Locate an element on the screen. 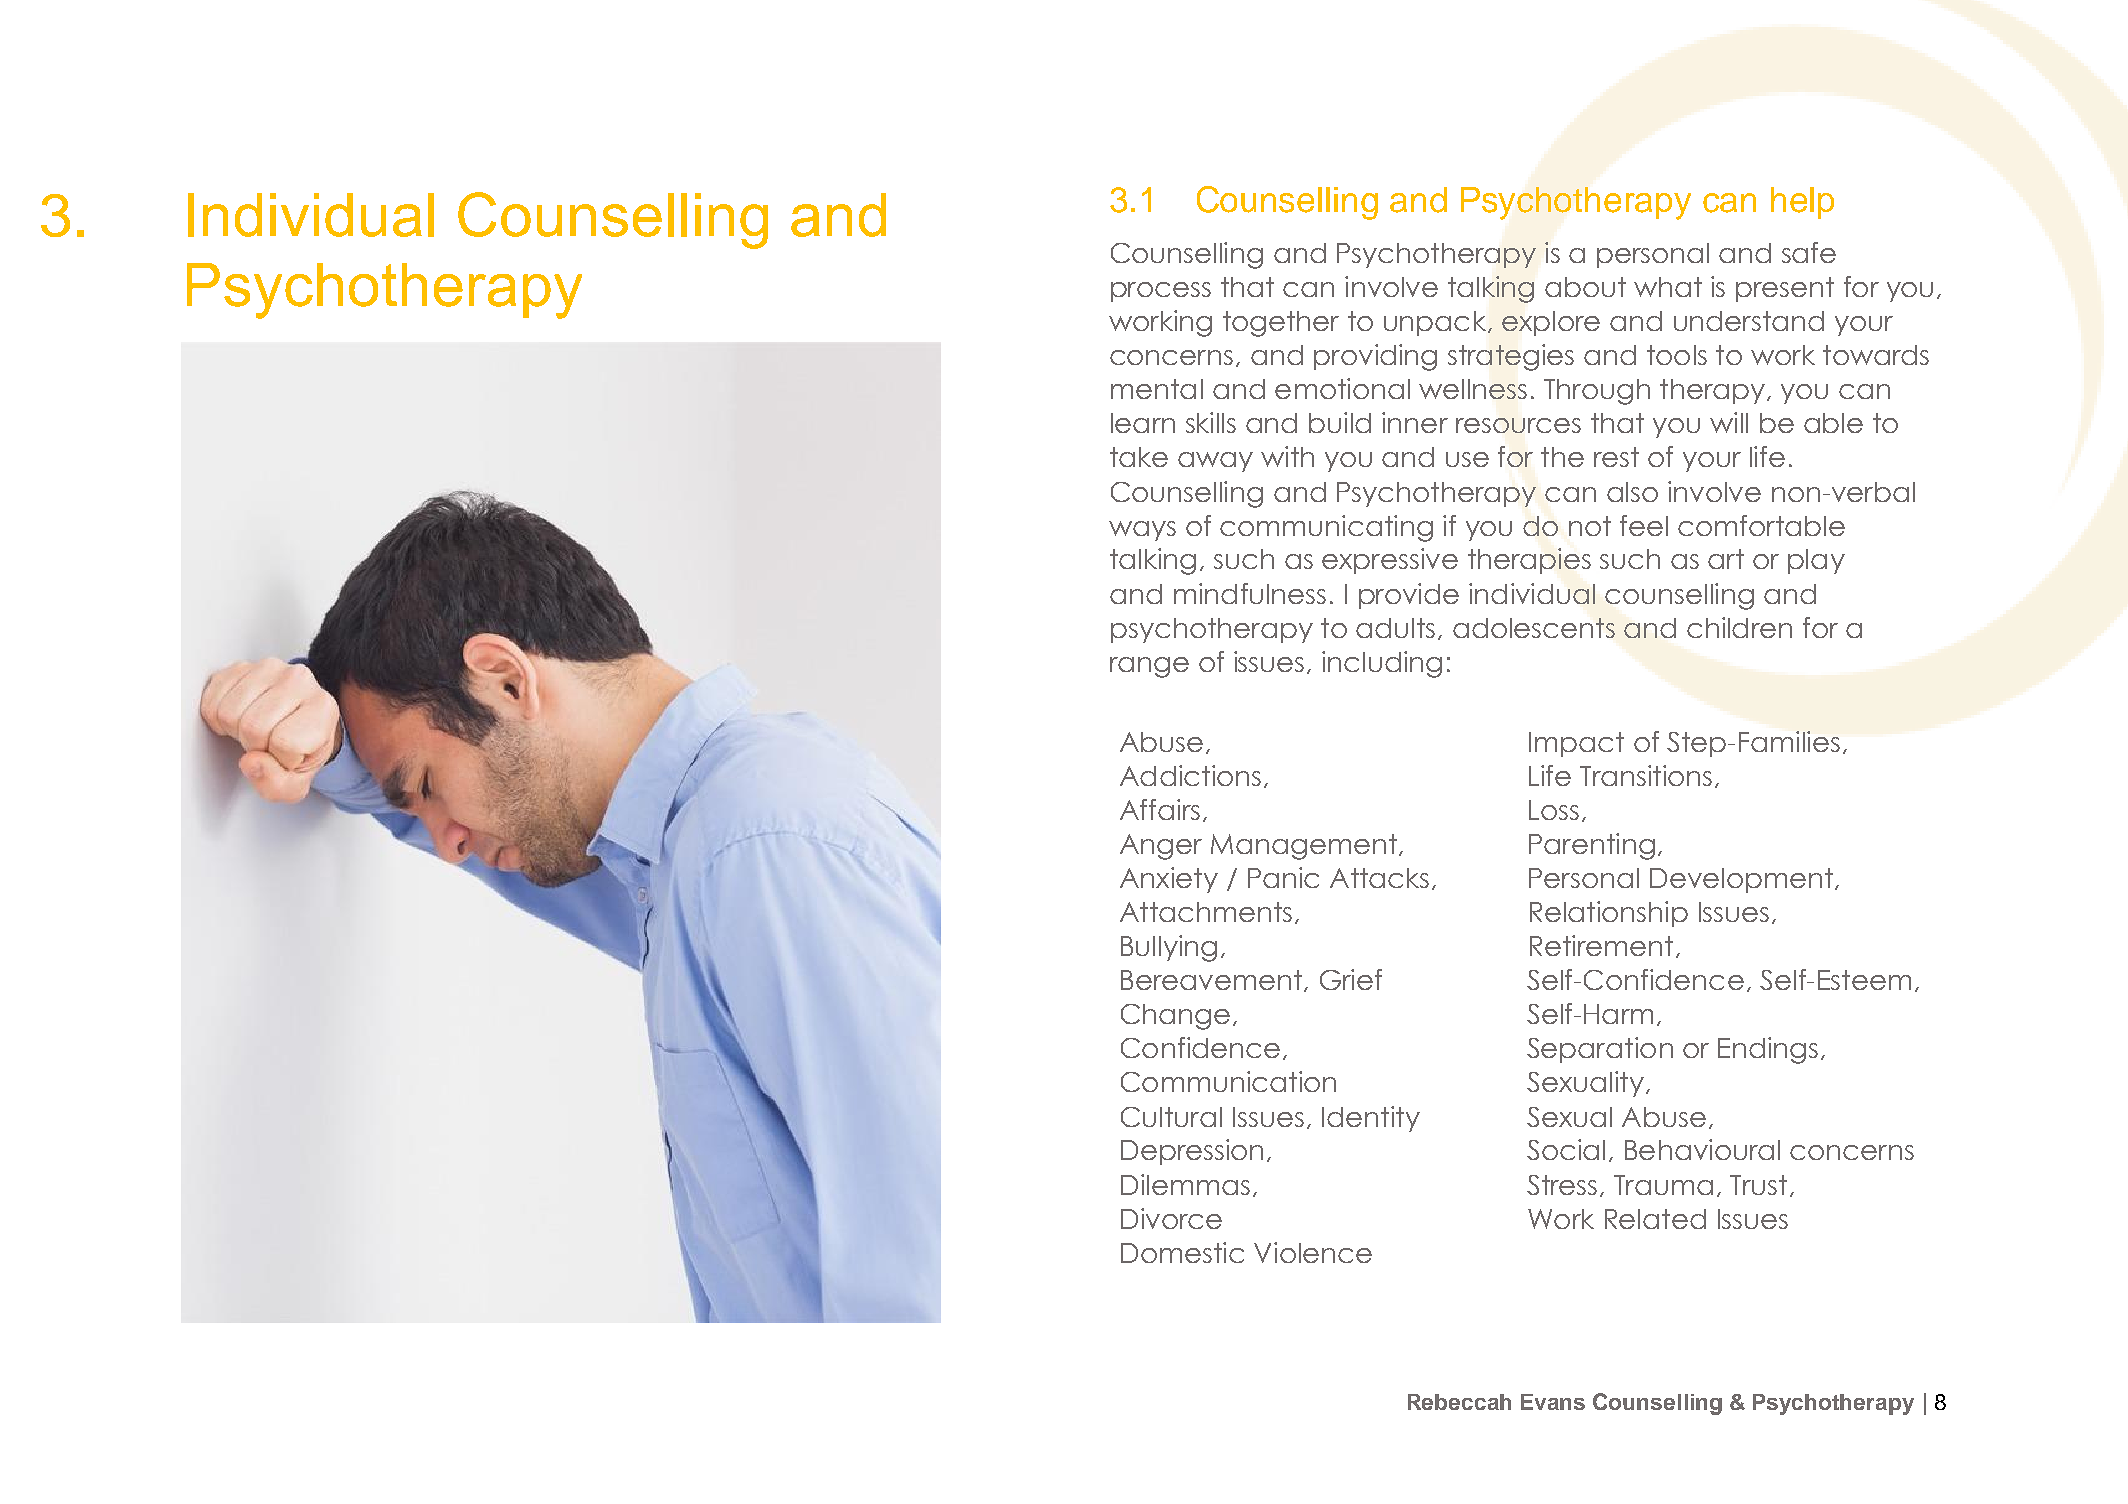 The width and height of the screenshot is (2128, 1504). adolescents is located at coordinates (1534, 628).
